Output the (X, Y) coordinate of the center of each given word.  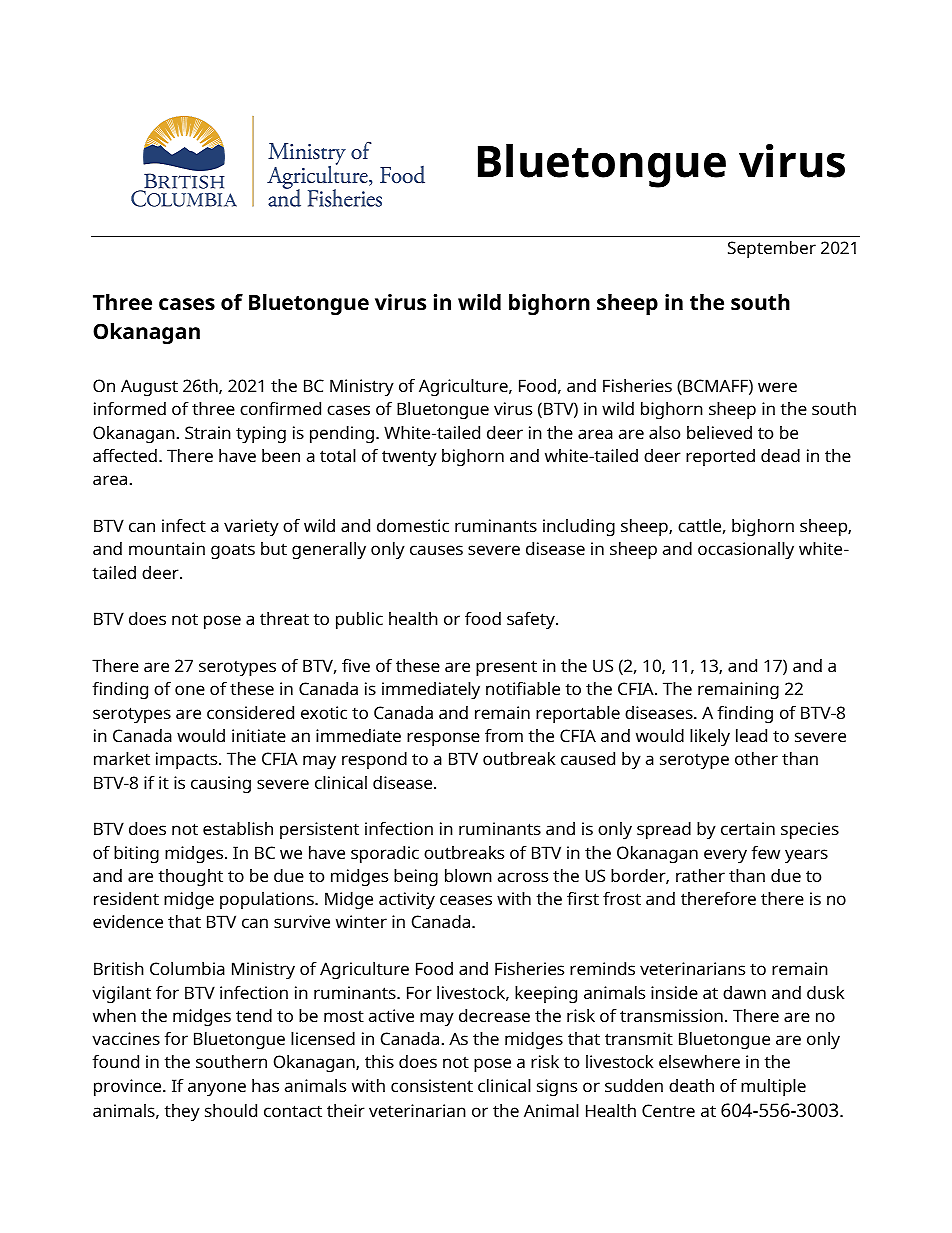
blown (468, 875)
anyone (217, 1089)
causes (436, 550)
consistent (432, 1085)
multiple (773, 1087)
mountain (167, 548)
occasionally (746, 550)
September (772, 249)
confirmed (280, 408)
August (149, 387)
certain (748, 828)
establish (238, 828)
